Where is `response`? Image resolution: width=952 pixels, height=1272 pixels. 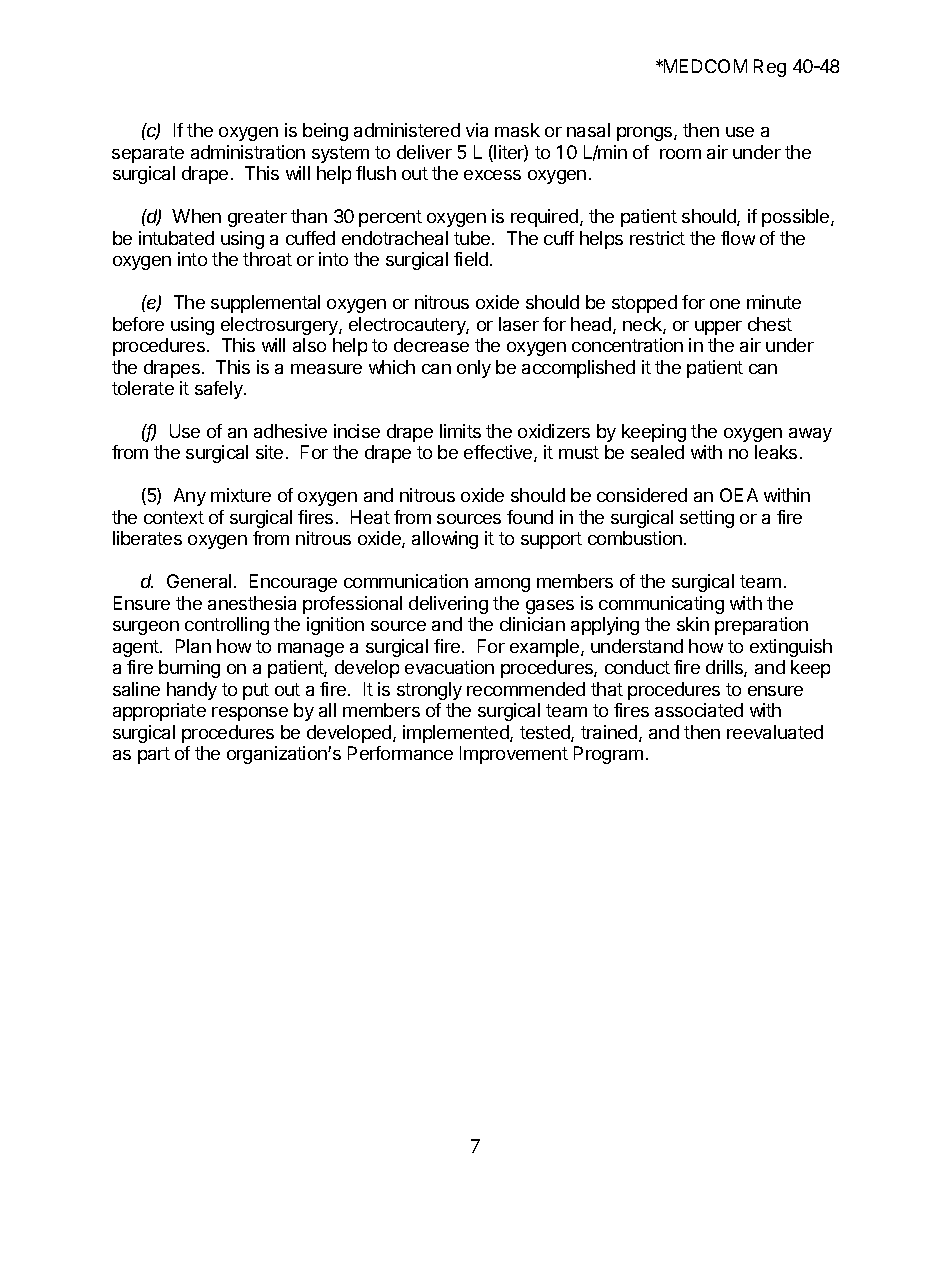
response is located at coordinates (250, 714).
